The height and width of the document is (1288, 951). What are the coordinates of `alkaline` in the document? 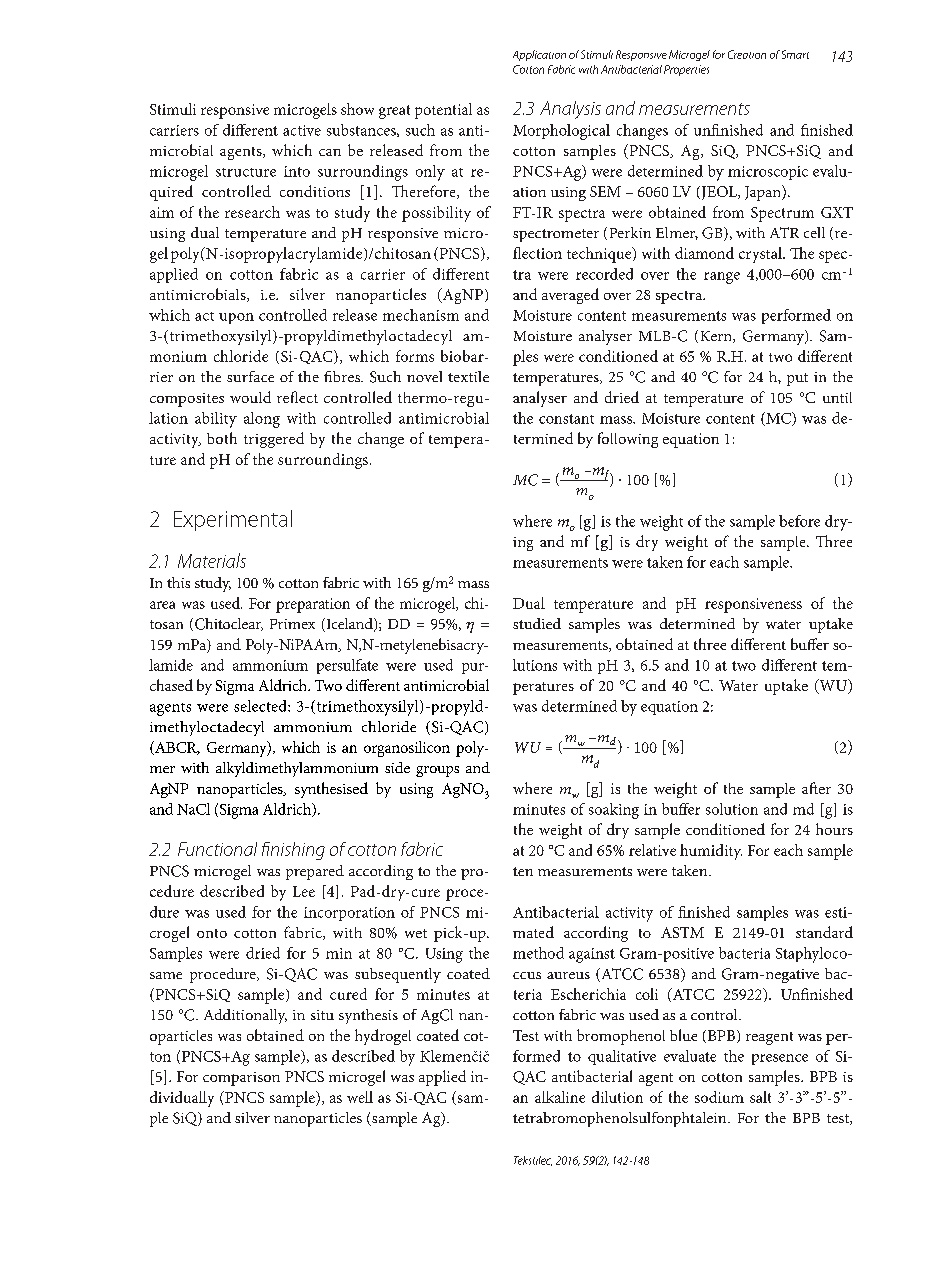 It's located at (560, 1097).
